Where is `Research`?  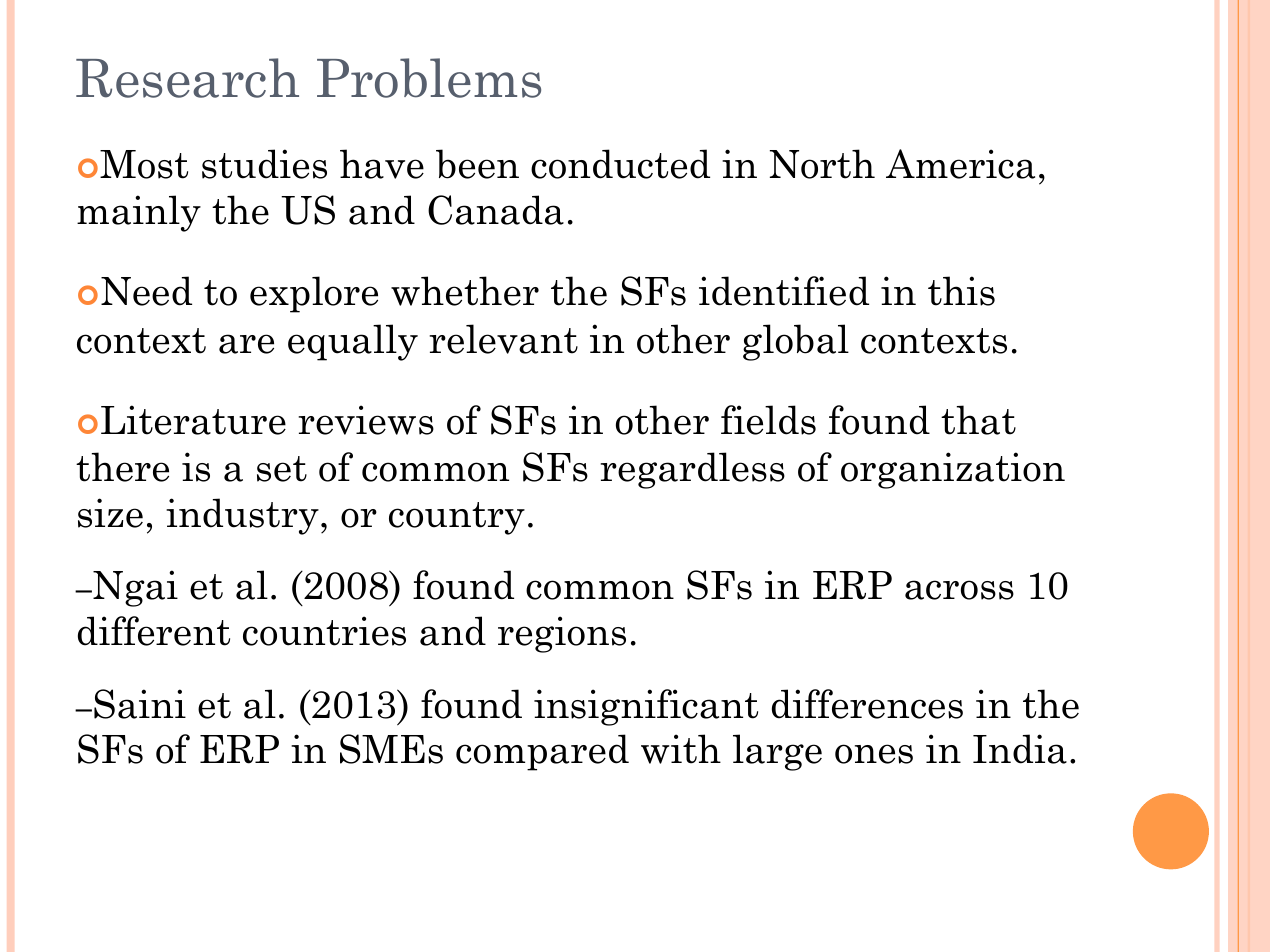 Research is located at coordinates (187, 78).
